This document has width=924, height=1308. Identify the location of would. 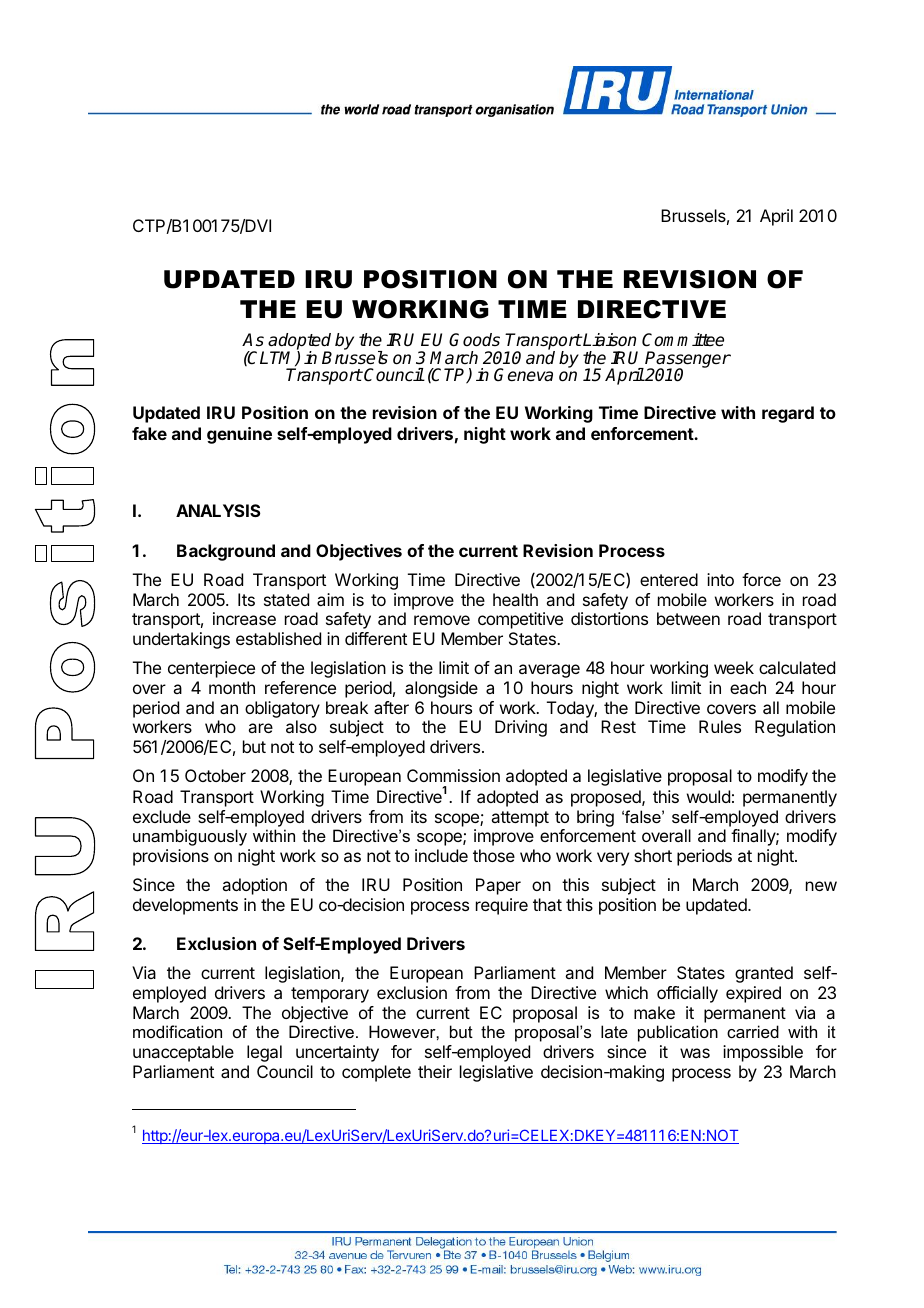
(708, 796).
